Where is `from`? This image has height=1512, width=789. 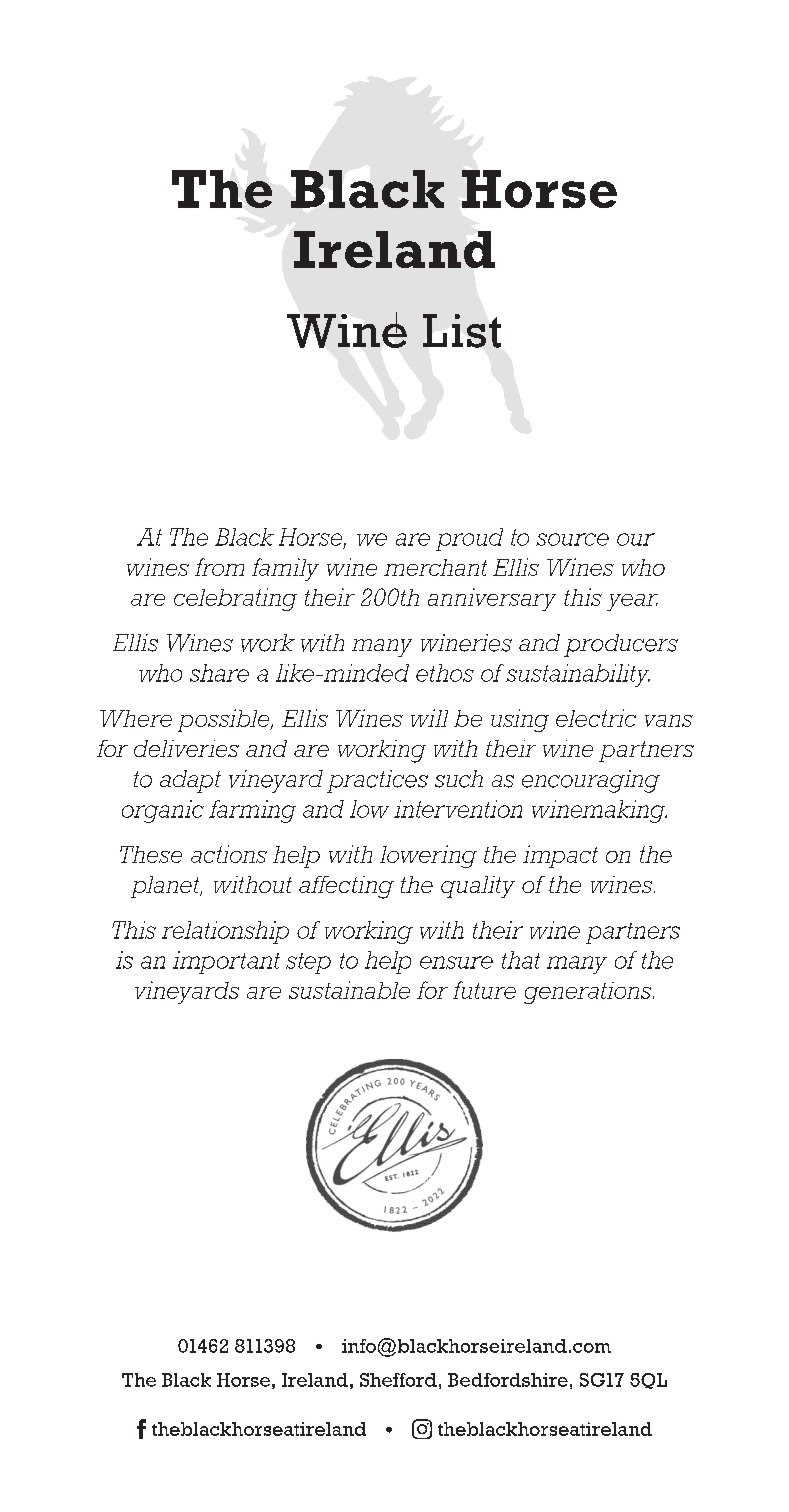 from is located at coordinates (219, 567).
